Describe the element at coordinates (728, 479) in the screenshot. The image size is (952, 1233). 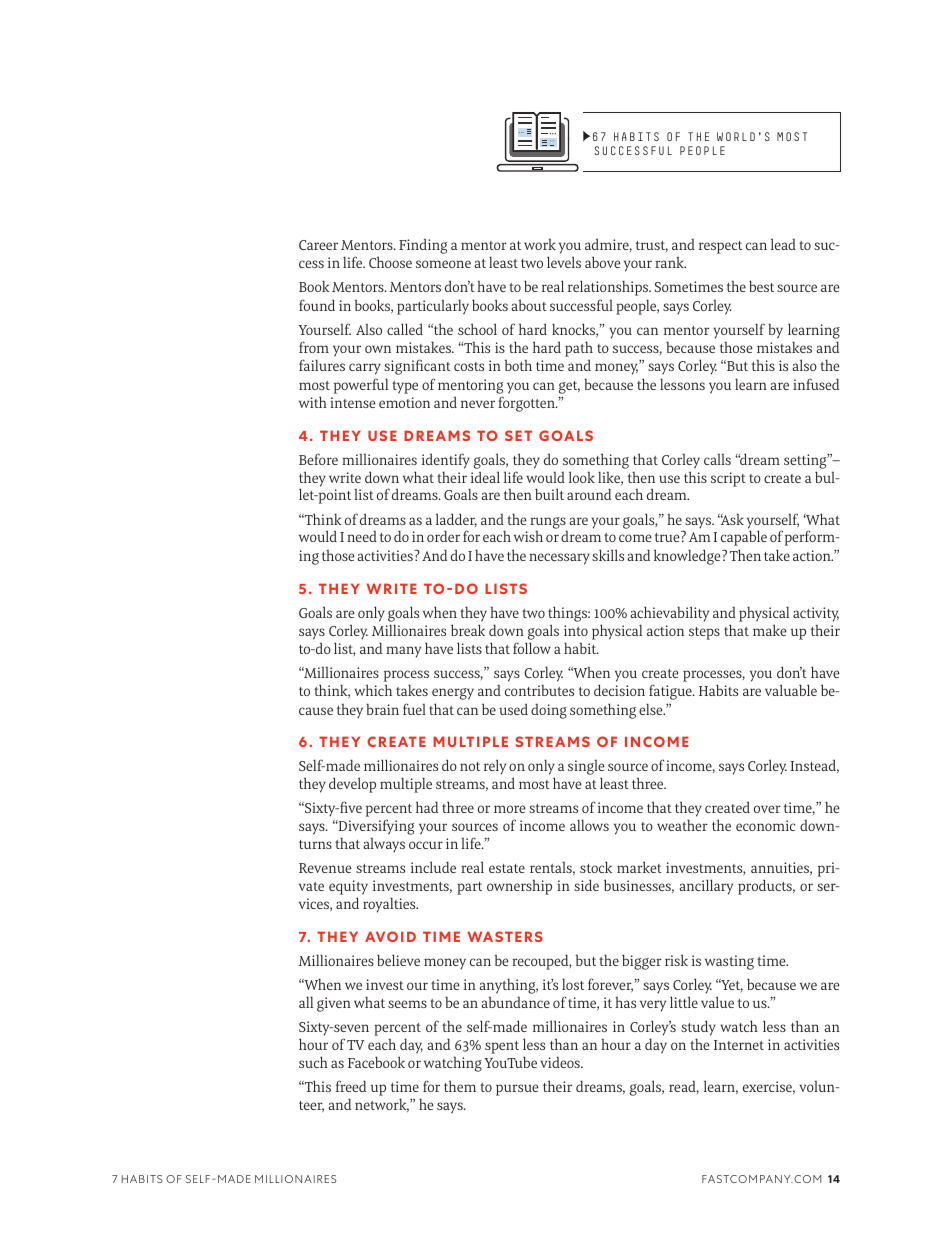
I see `script` at that location.
